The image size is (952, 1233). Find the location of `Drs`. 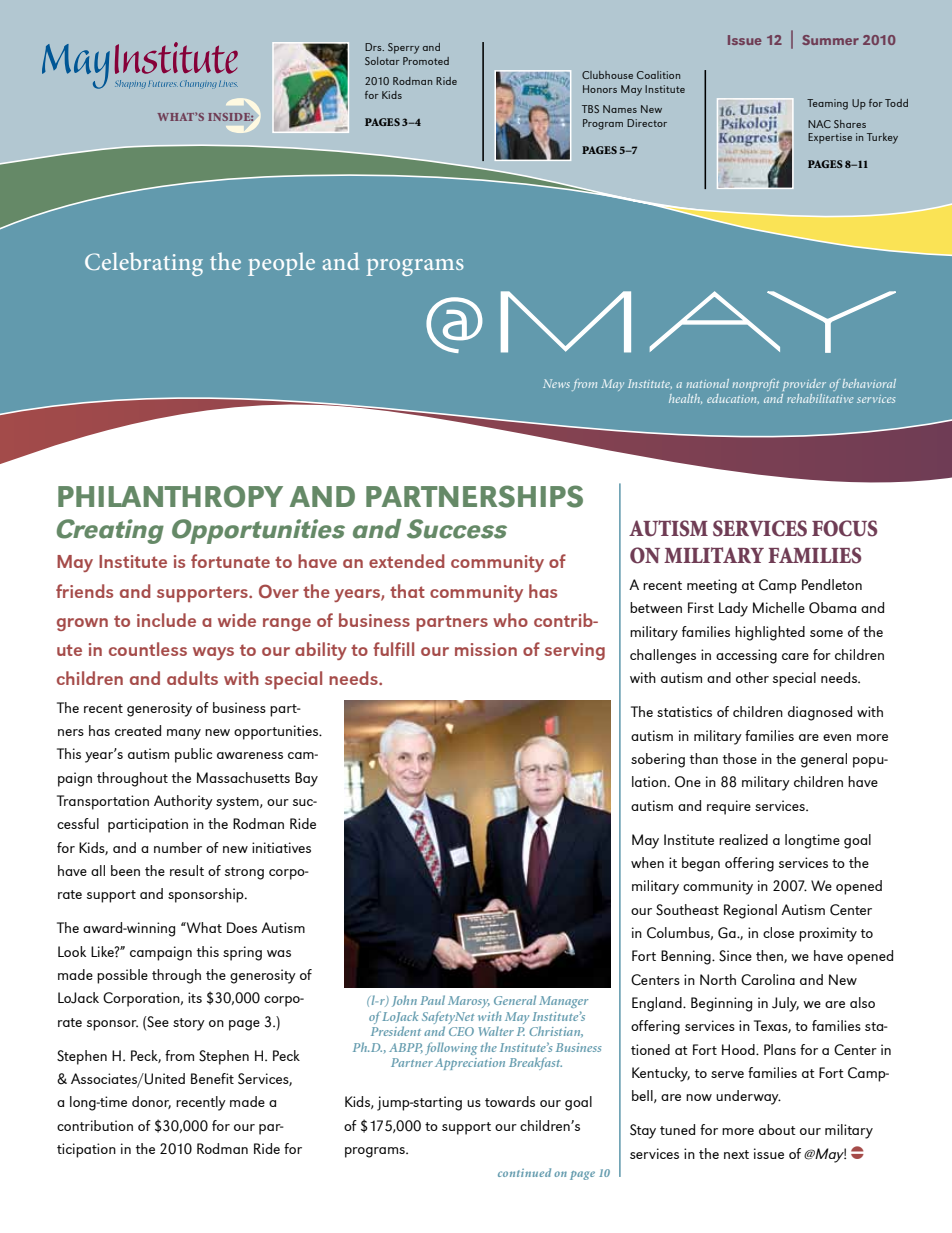

Drs is located at coordinates (374, 47).
